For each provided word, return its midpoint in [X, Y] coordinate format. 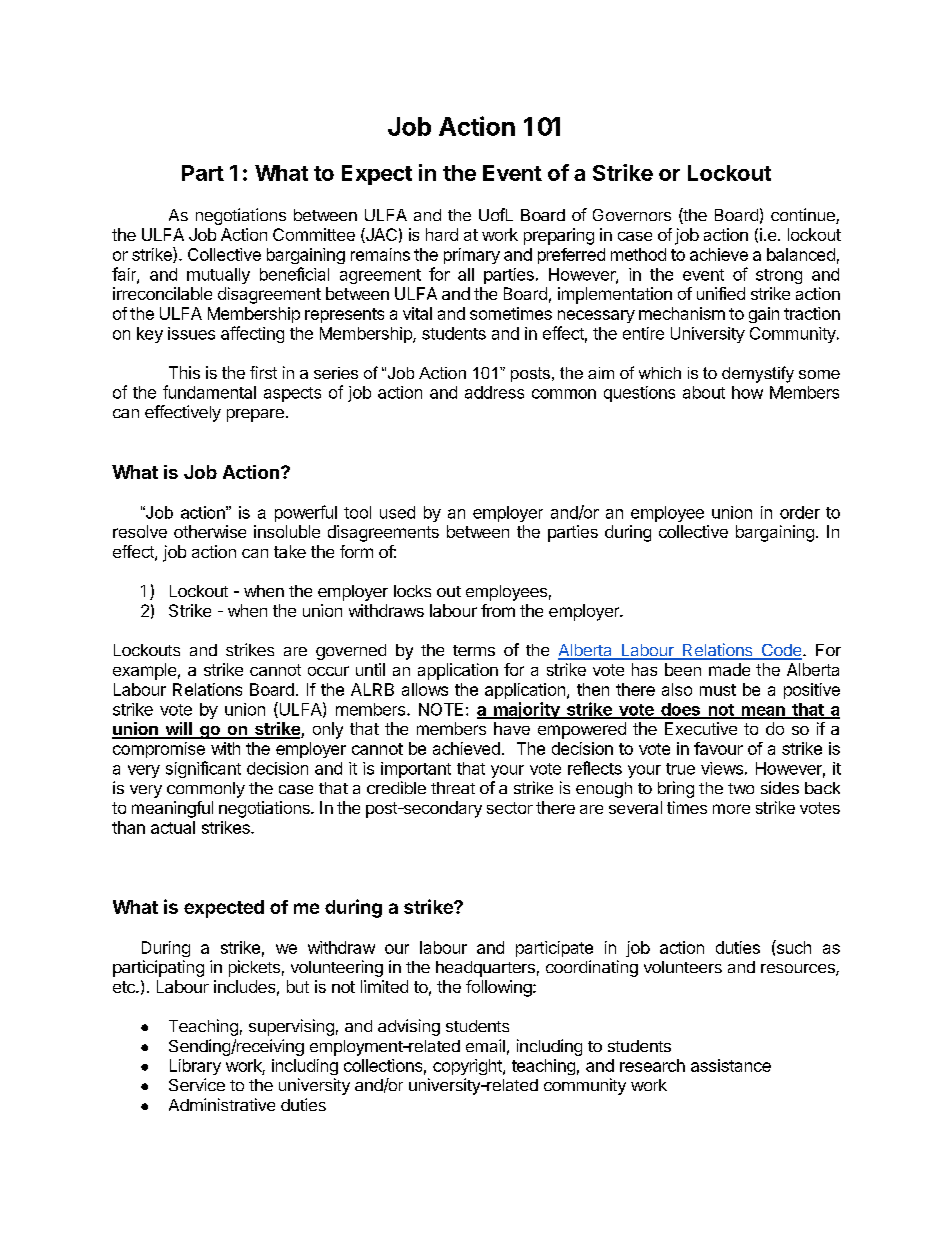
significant [203, 769]
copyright [468, 1067]
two [741, 788]
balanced [801, 254]
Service [197, 1084]
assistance [731, 1065]
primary [472, 256]
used [397, 512]
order [800, 512]
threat [453, 788]
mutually [218, 276]
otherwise [210, 531]
